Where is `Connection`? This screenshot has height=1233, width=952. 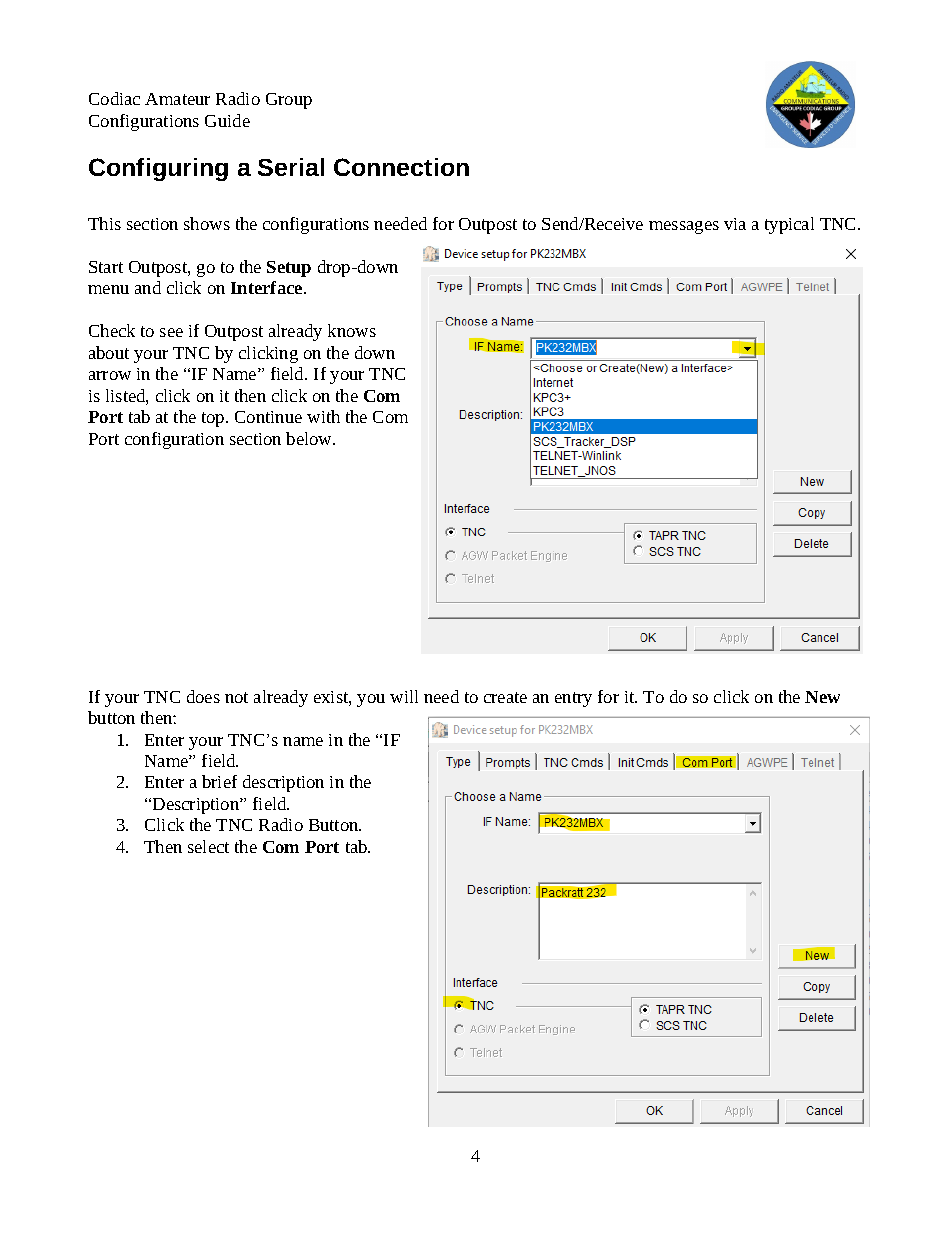
Connection is located at coordinates (401, 167).
